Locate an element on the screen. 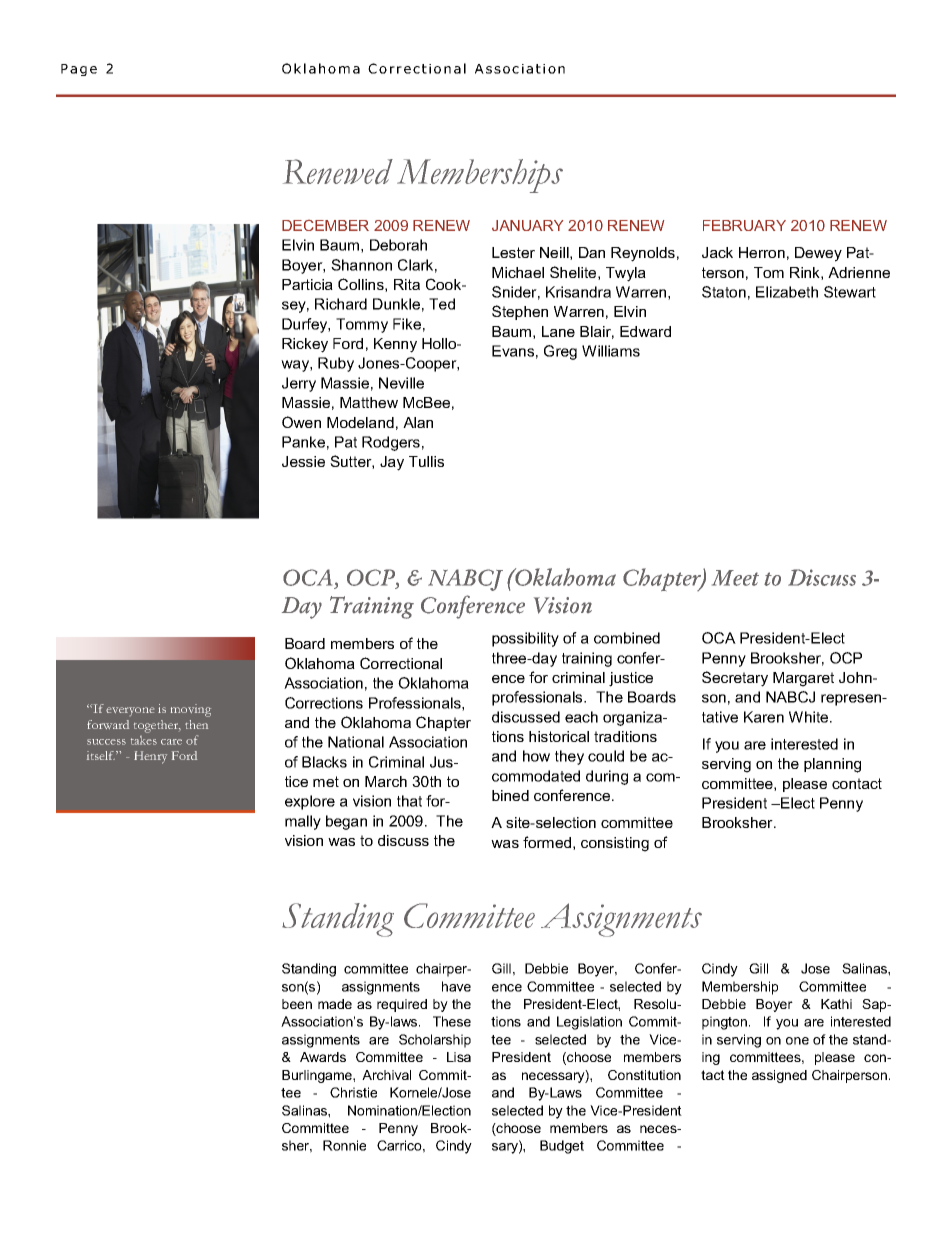  Lisa is located at coordinates (459, 1057).
